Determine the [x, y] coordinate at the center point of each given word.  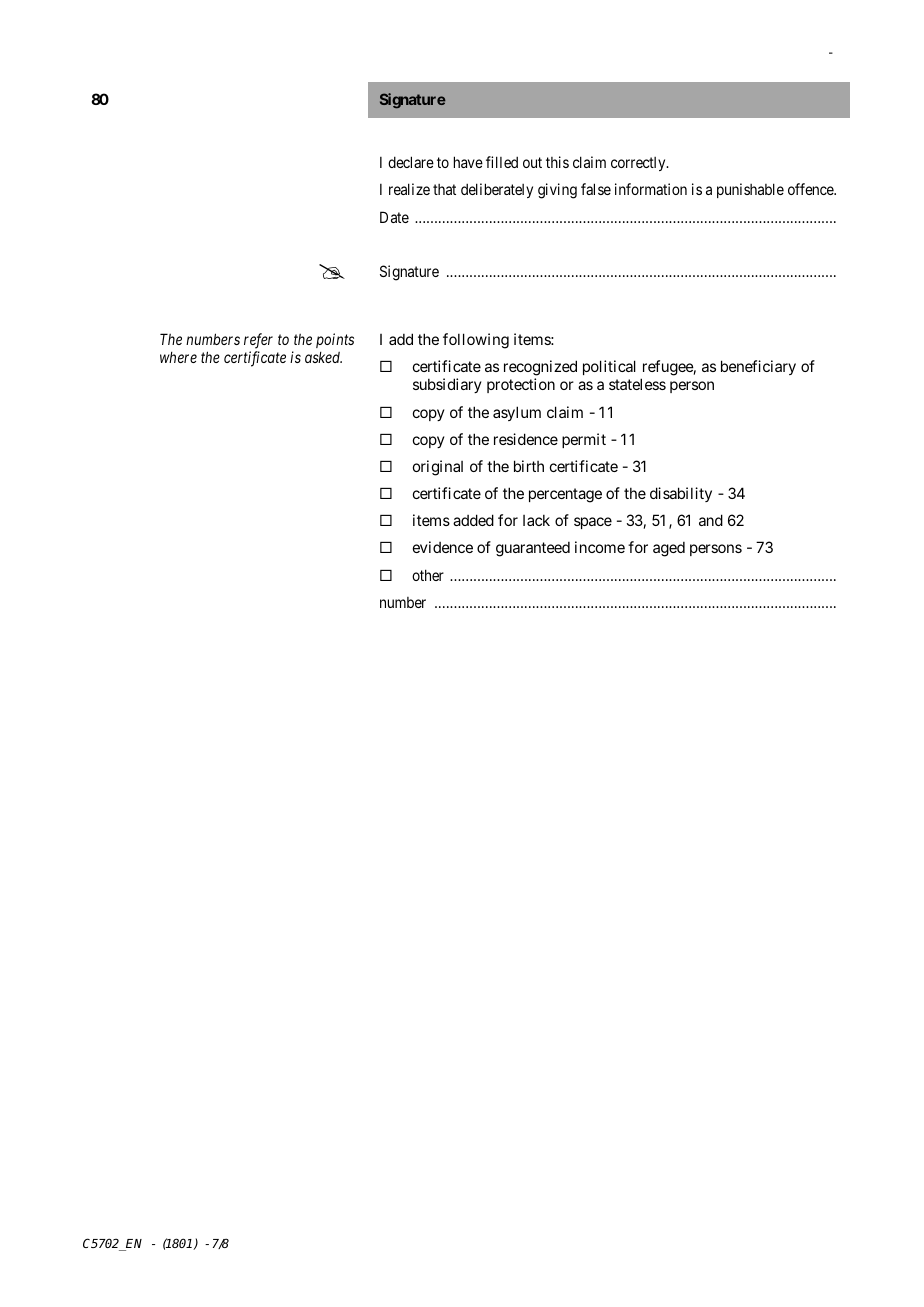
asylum [517, 413]
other [428, 575]
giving [557, 191]
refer [258, 341]
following [476, 341]
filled [502, 162]
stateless [637, 384]
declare [411, 162]
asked [323, 357]
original [438, 468]
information [651, 189]
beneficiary [758, 367]
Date [394, 217]
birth [529, 466]
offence [812, 189]
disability [681, 494]
